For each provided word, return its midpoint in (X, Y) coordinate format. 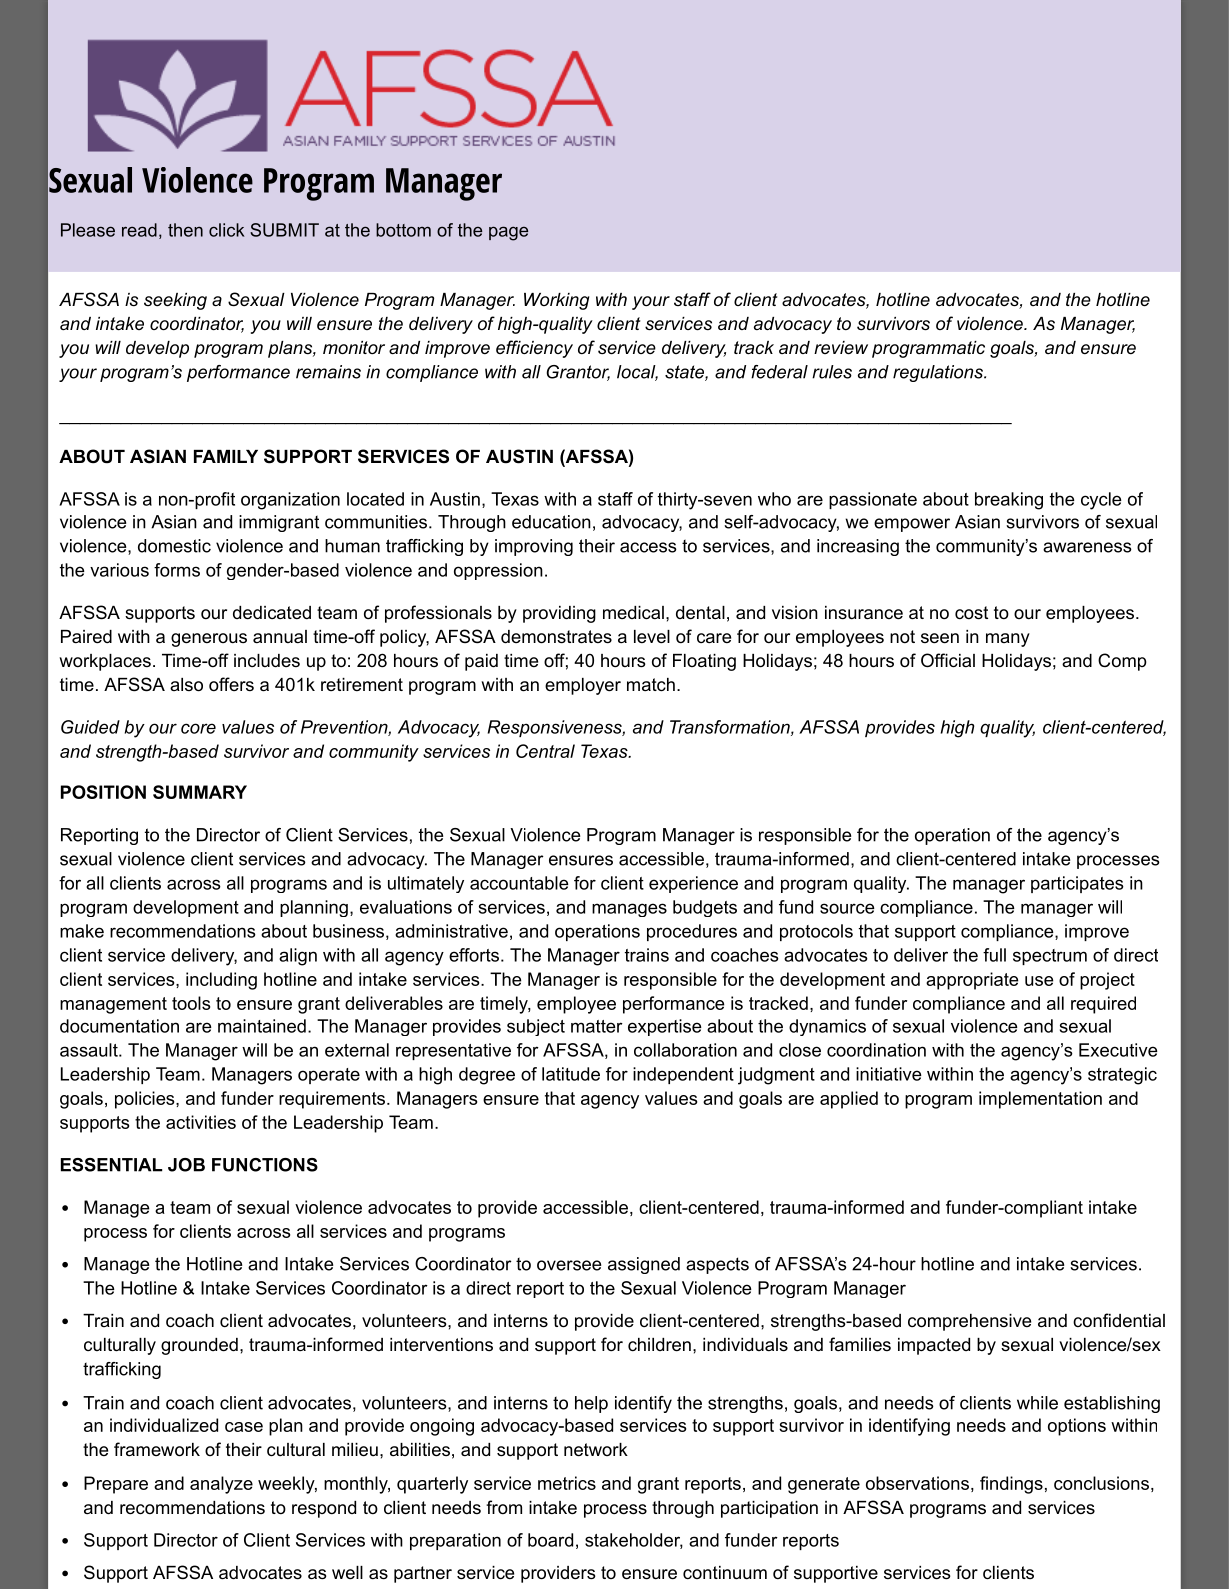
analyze (221, 1485)
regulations (939, 373)
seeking (175, 301)
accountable (519, 883)
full (994, 955)
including (221, 981)
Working (556, 301)
